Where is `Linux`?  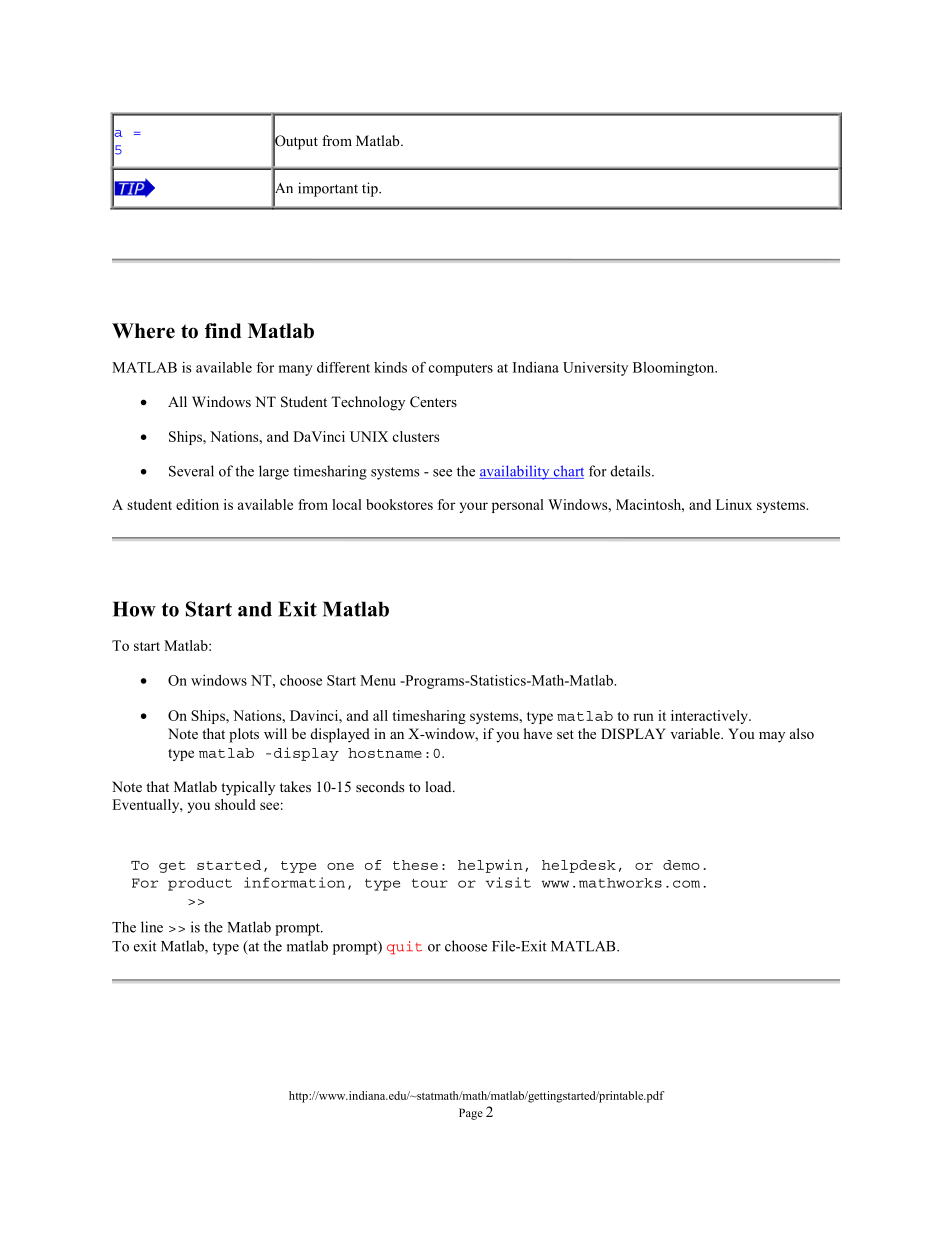
Linux is located at coordinates (734, 504).
